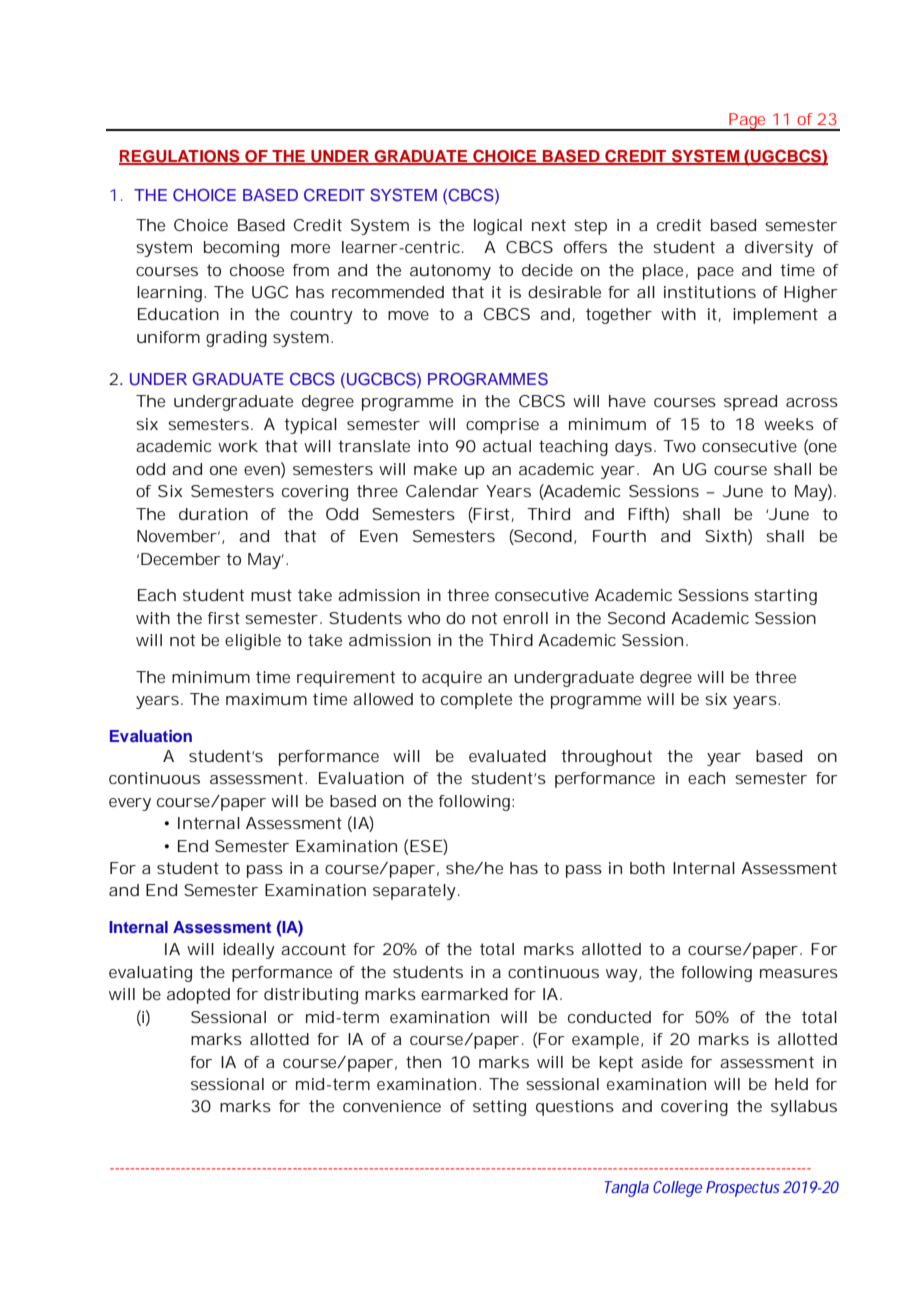  I want to click on starting, so click(785, 597).
